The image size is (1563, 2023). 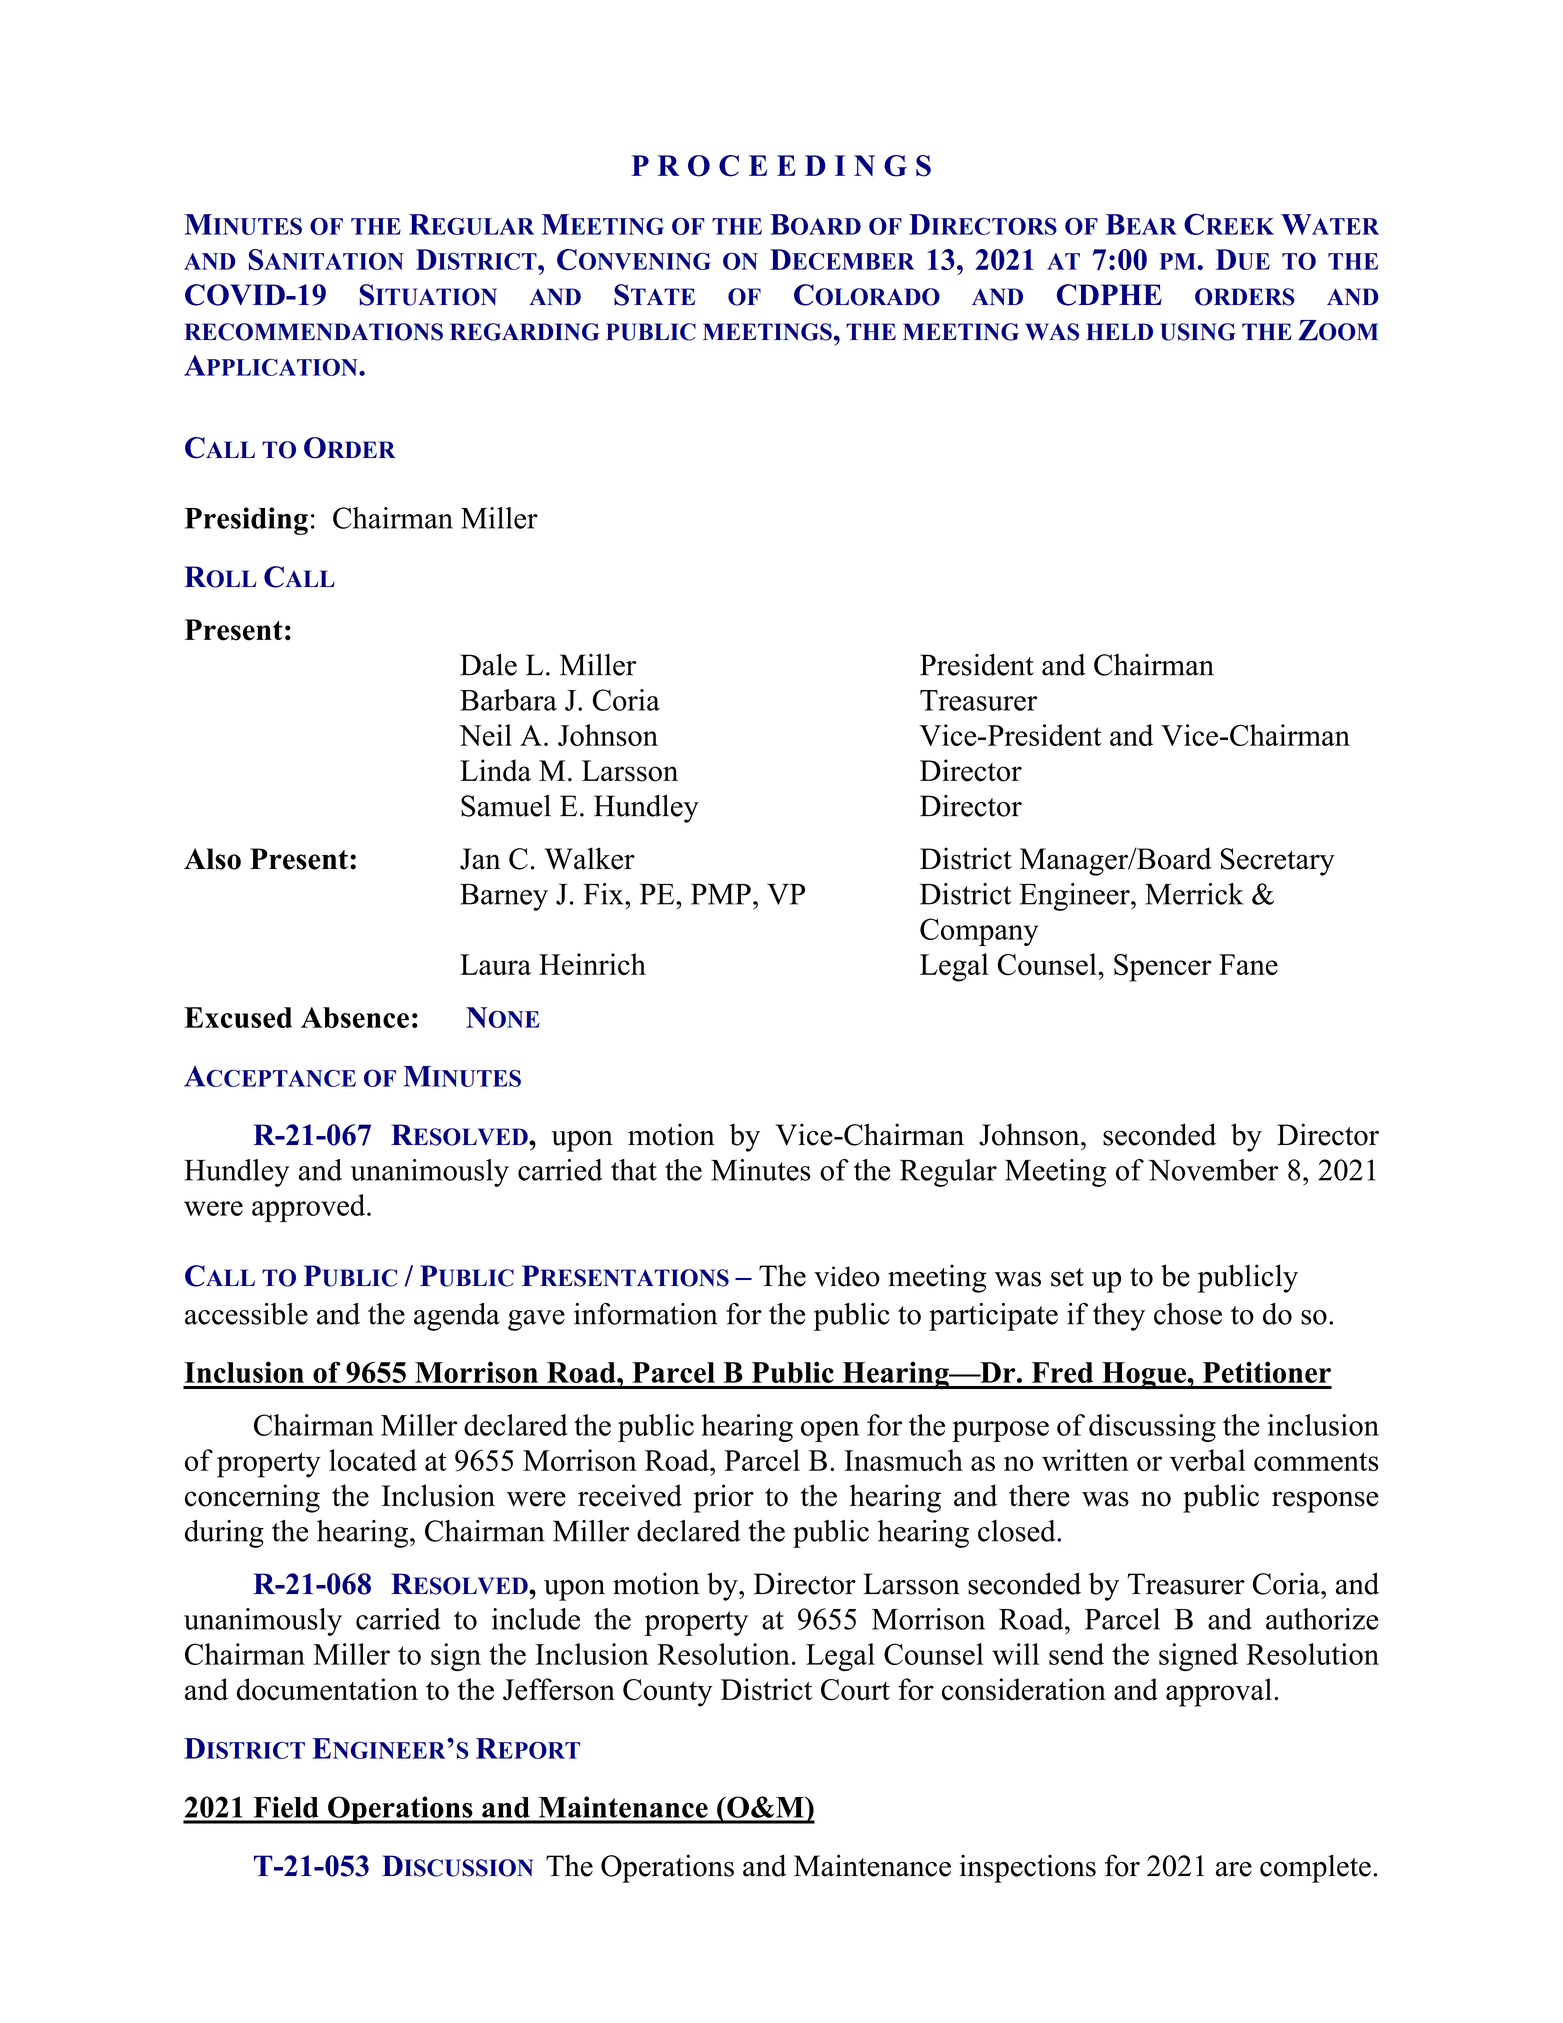 I want to click on USING, so click(x=1198, y=332).
